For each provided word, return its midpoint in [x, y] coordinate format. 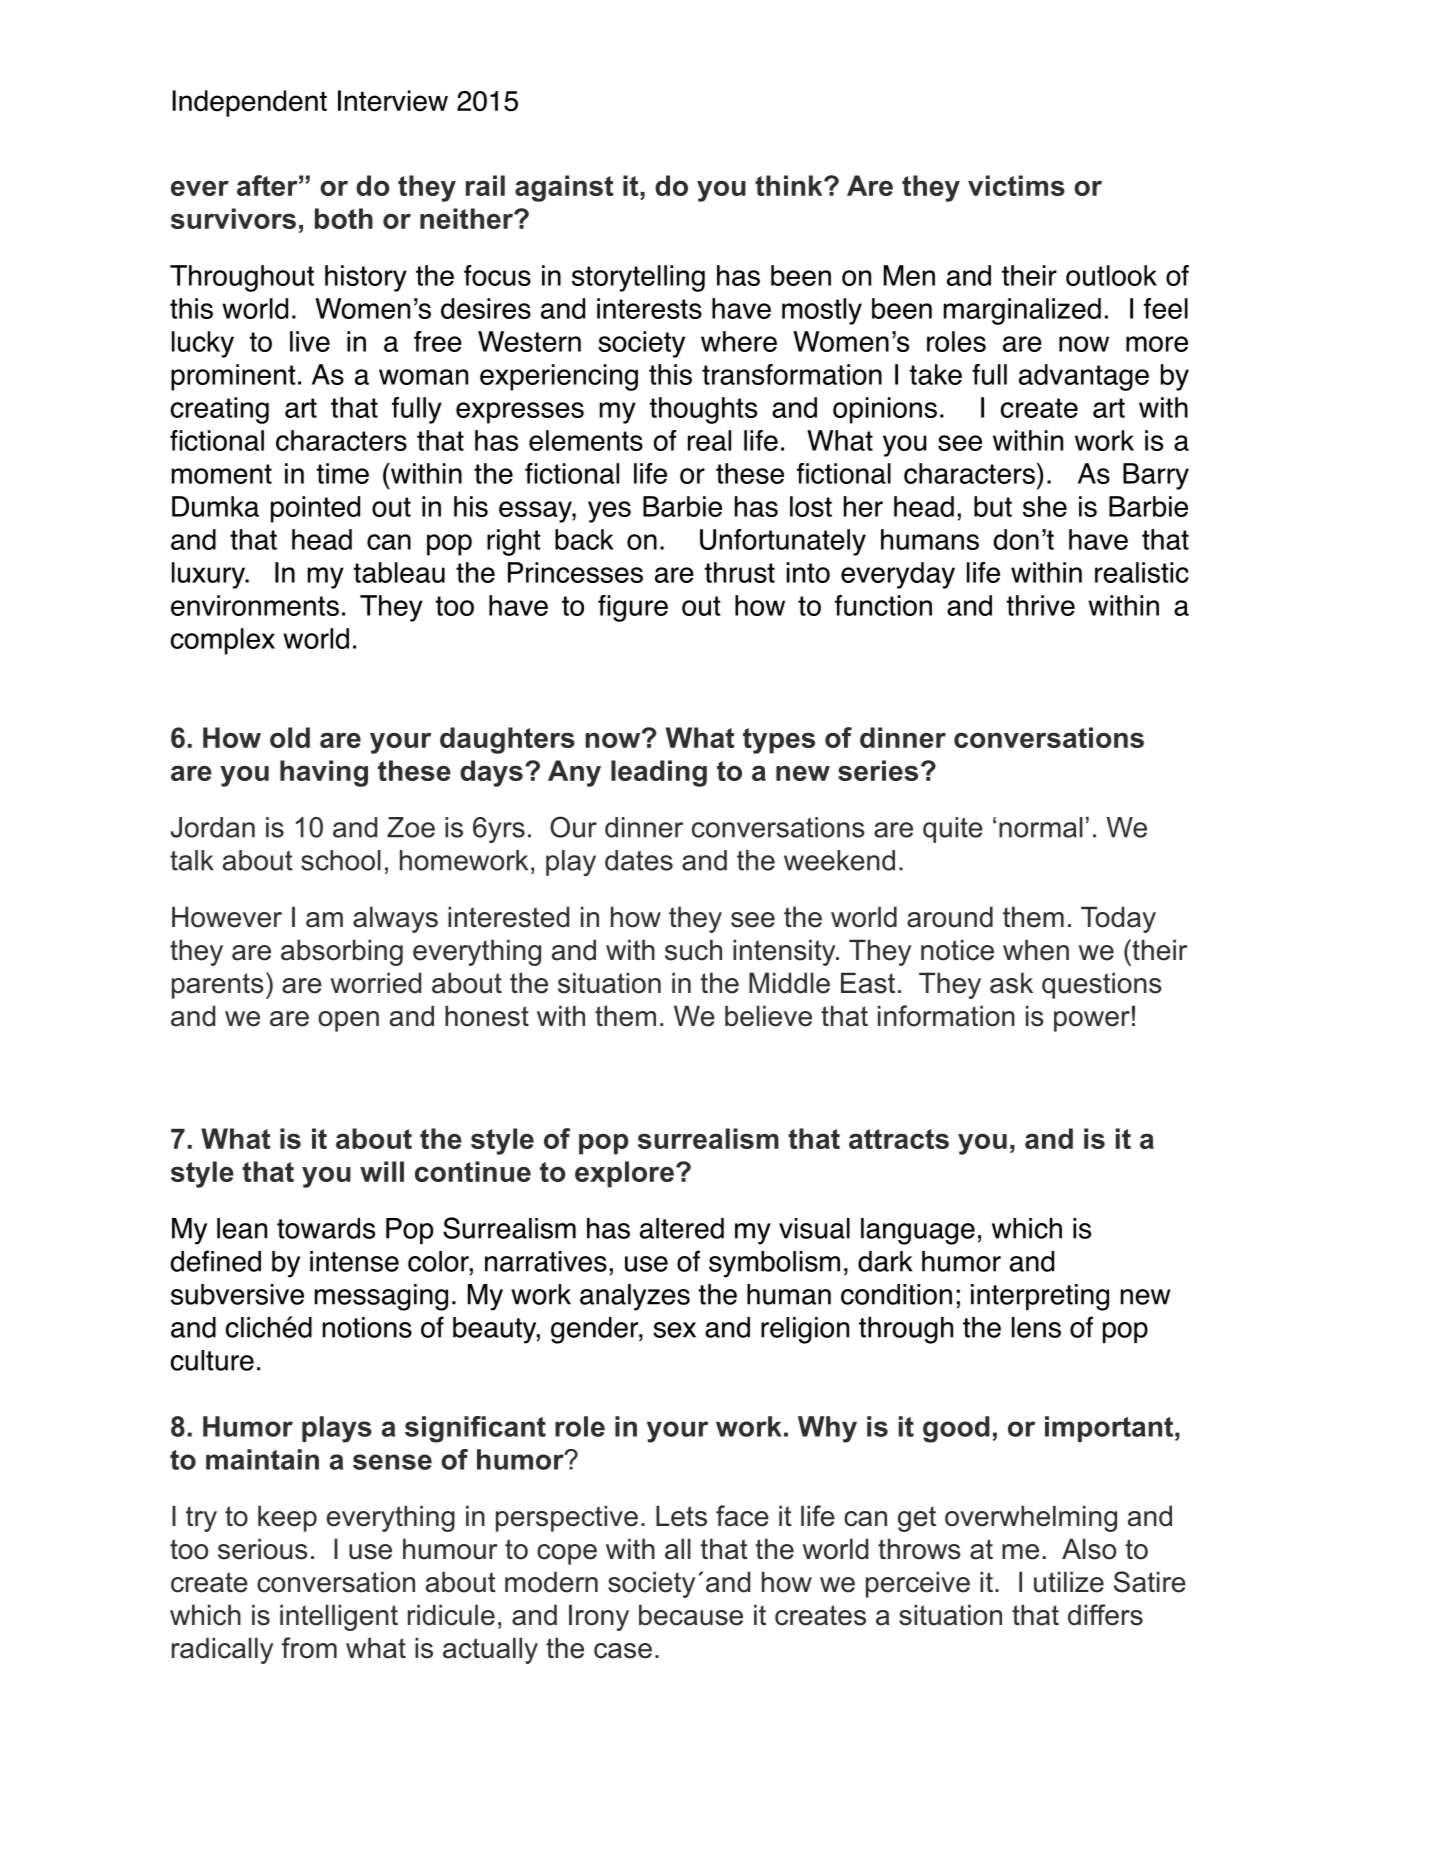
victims [1016, 185]
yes [609, 512]
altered [682, 1228]
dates [639, 860]
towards [326, 1228]
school [341, 860]
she [1045, 506]
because [691, 1615]
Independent [249, 103]
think [790, 185]
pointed [315, 509]
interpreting [1040, 1297]
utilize [1069, 1582]
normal [1041, 827]
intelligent [339, 1617]
